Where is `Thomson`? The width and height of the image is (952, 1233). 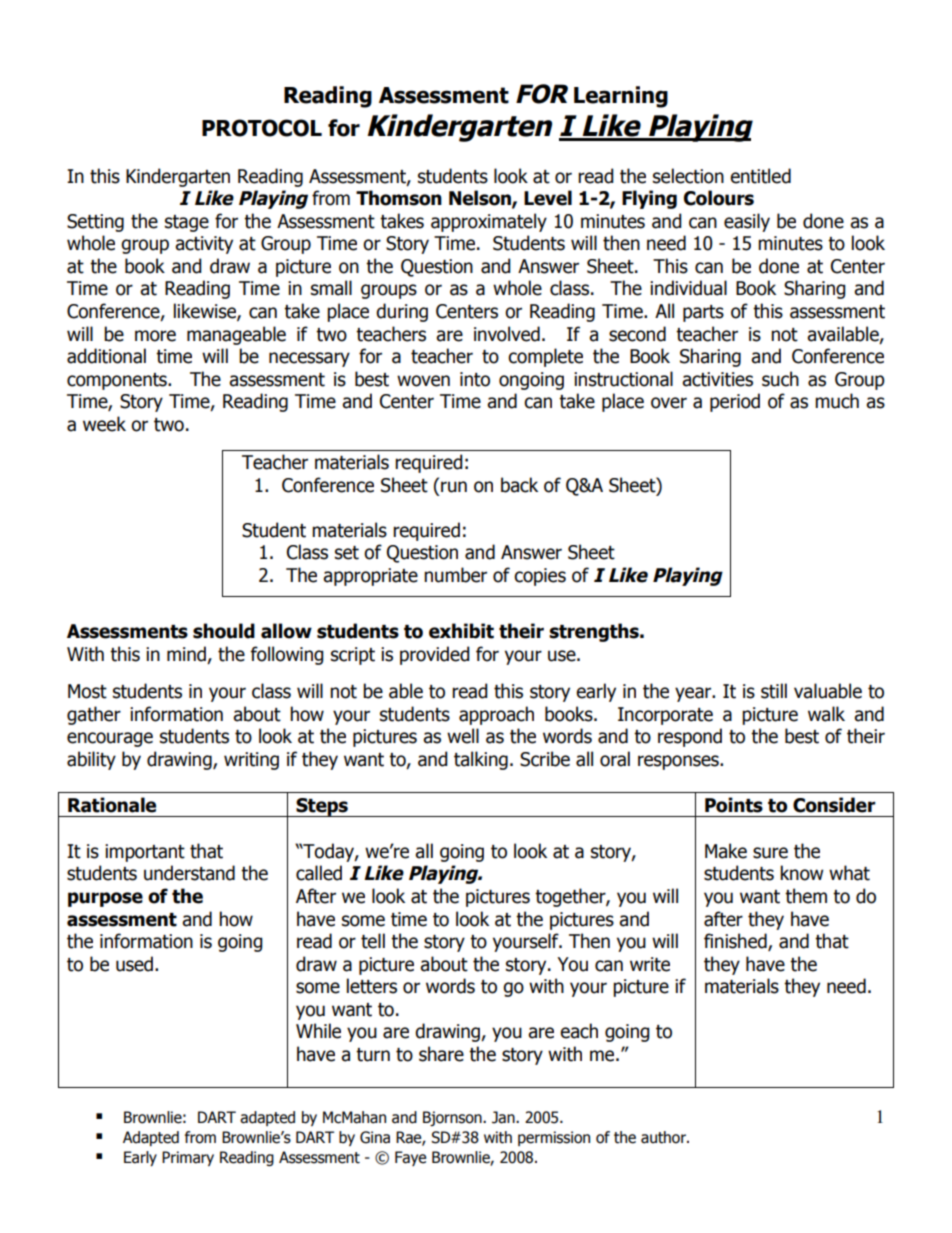
Thomson is located at coordinates (399, 198).
